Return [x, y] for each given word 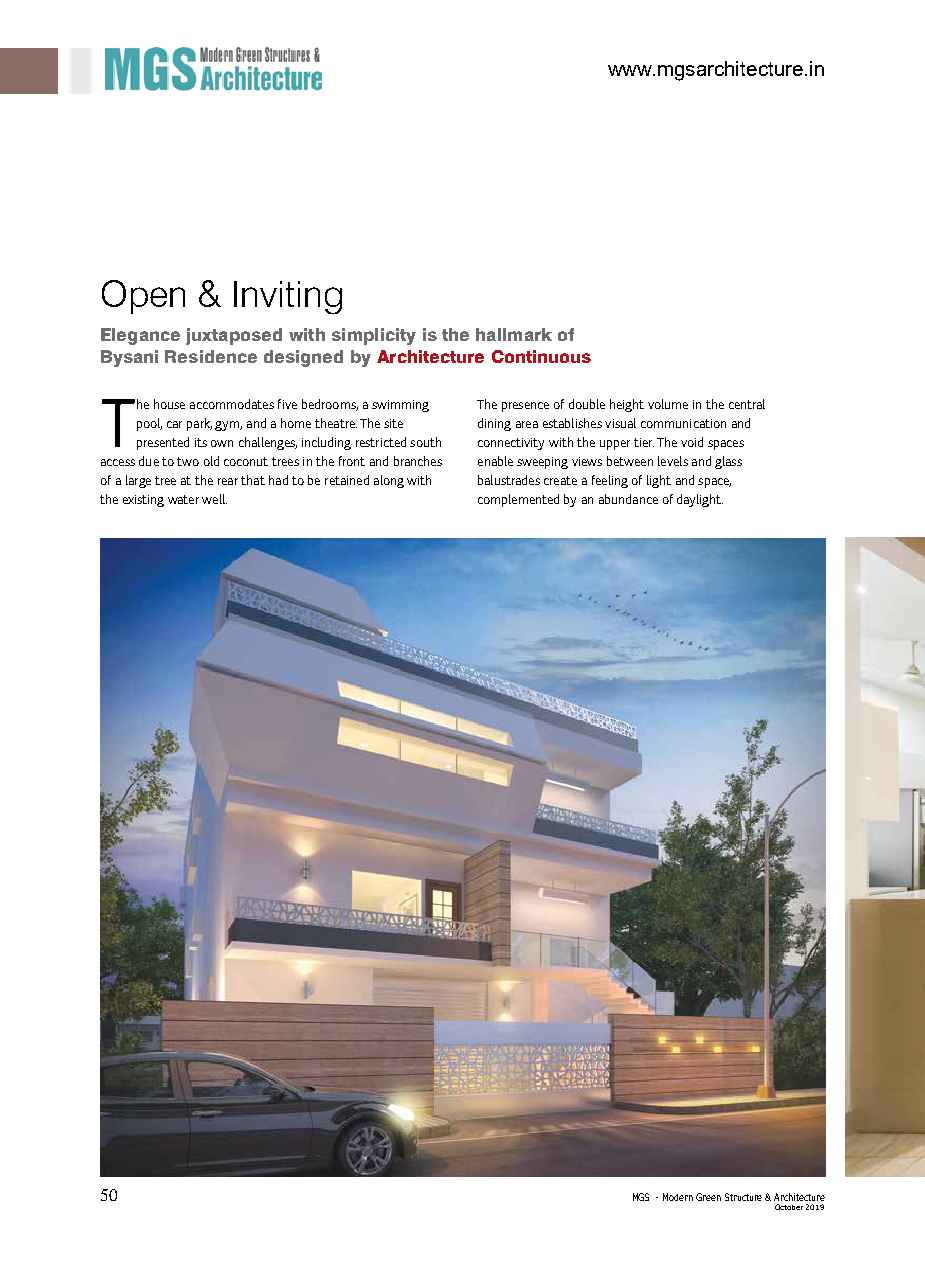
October [789, 1207]
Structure [743, 1197]
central [747, 404]
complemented [518, 500]
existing [143, 501]
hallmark [514, 334]
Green [708, 1197]
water [183, 499]
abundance [628, 499]
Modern [678, 1197]
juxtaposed [234, 336]
